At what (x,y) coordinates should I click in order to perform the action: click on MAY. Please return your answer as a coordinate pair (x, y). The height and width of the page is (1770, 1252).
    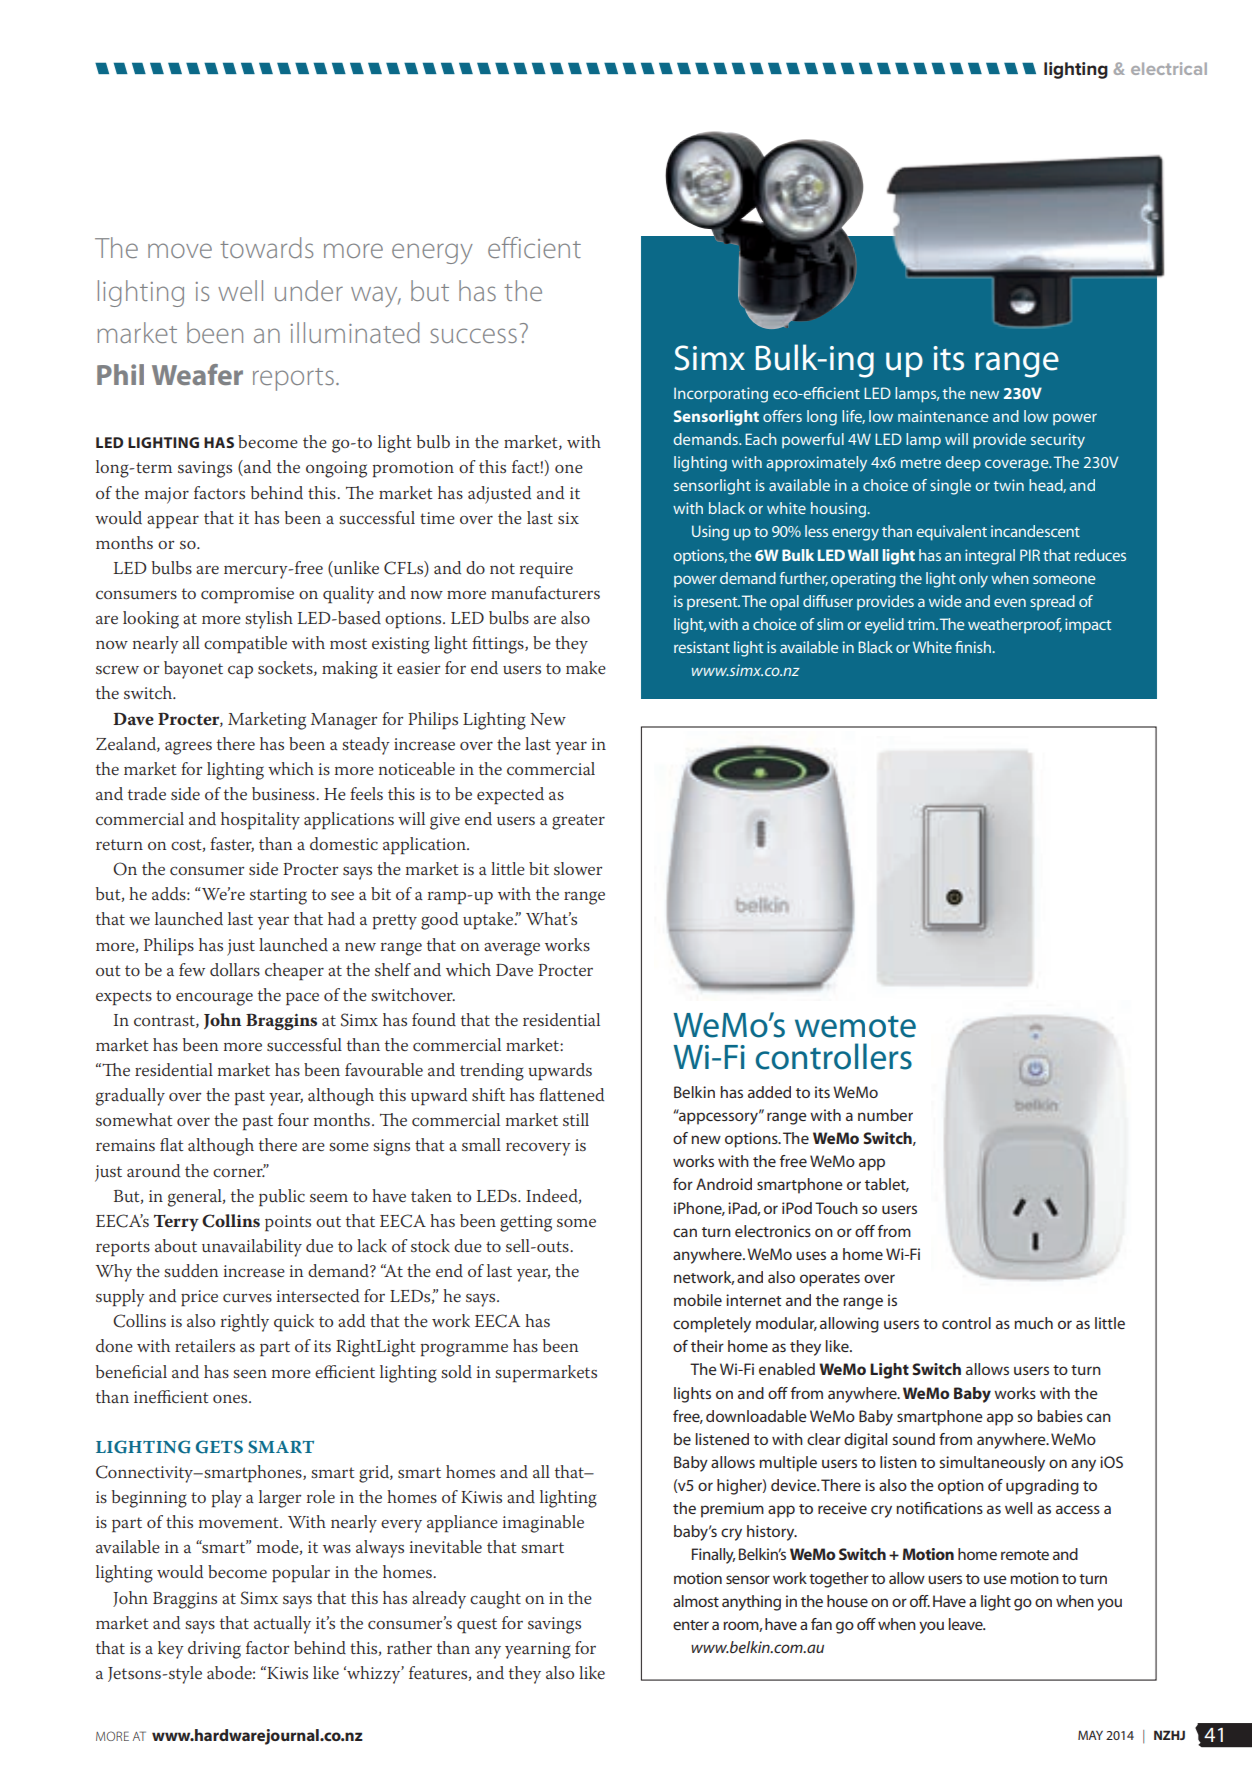
    Looking at the image, I should click on (1090, 1735).
